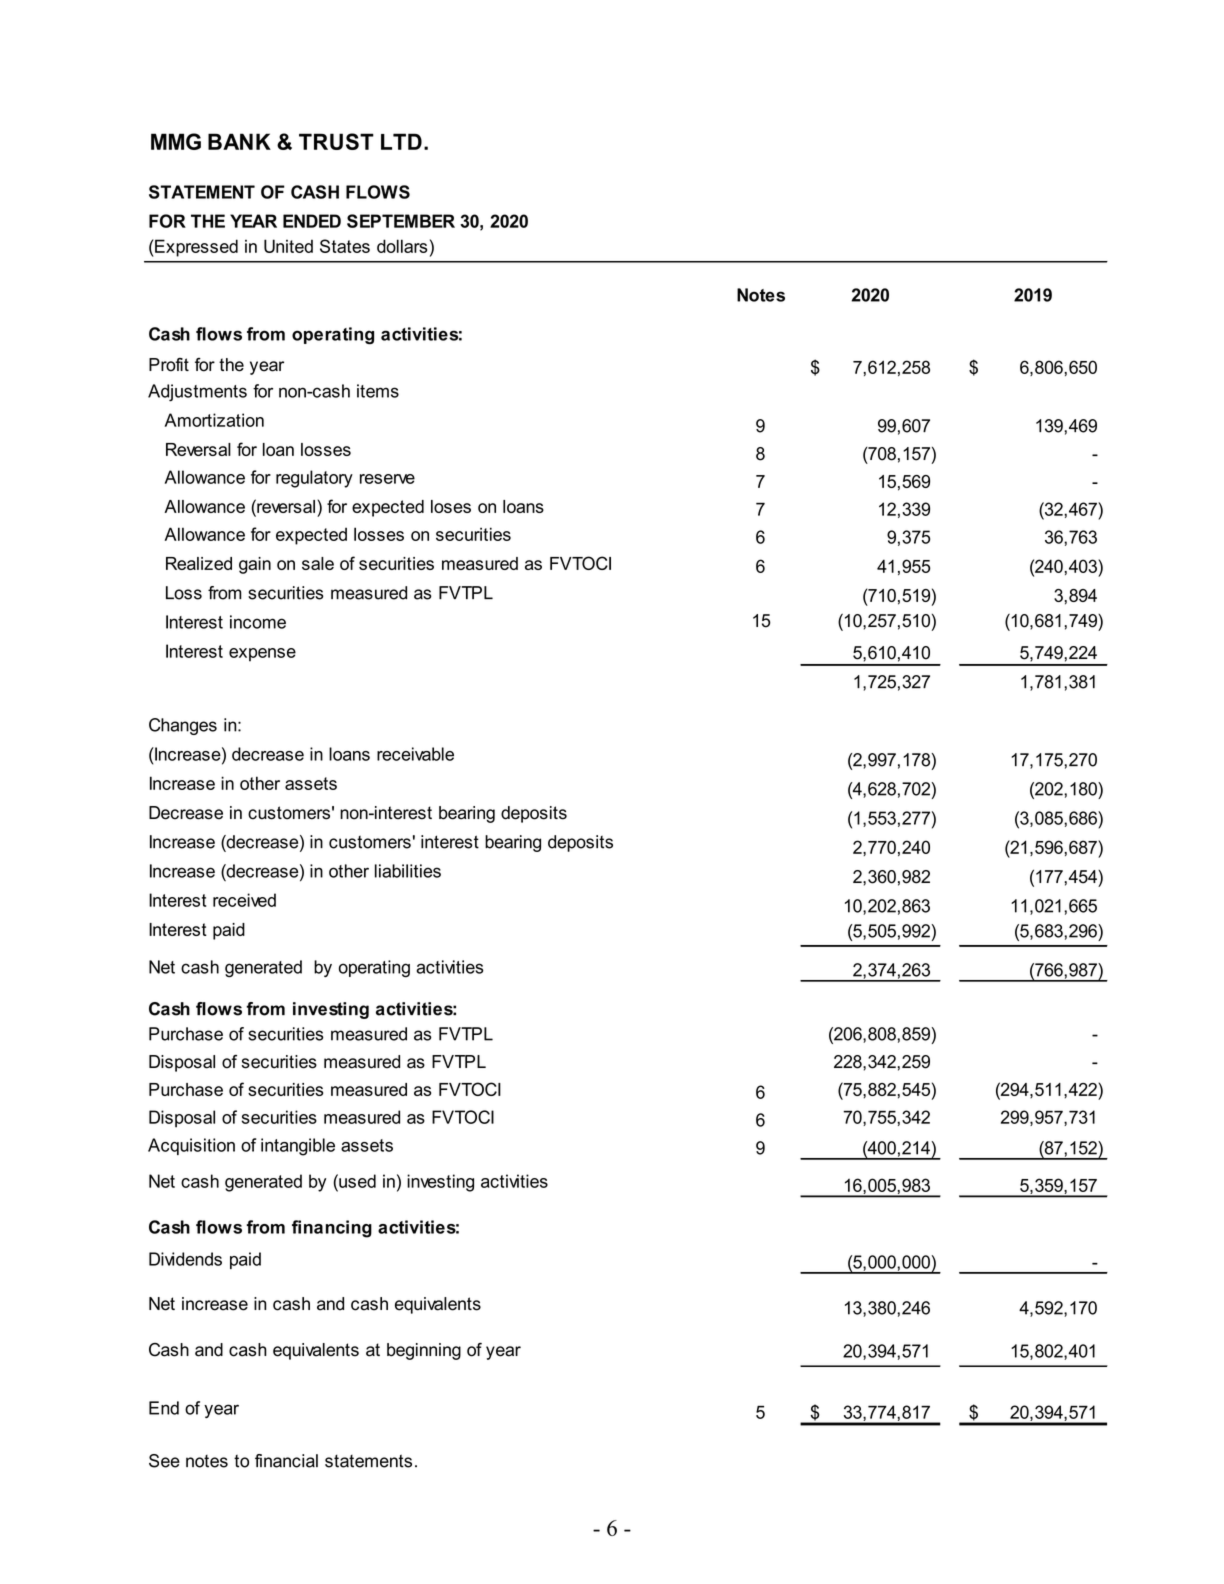  Describe the element at coordinates (298, 1147) in the page. I see `intangible` at that location.
